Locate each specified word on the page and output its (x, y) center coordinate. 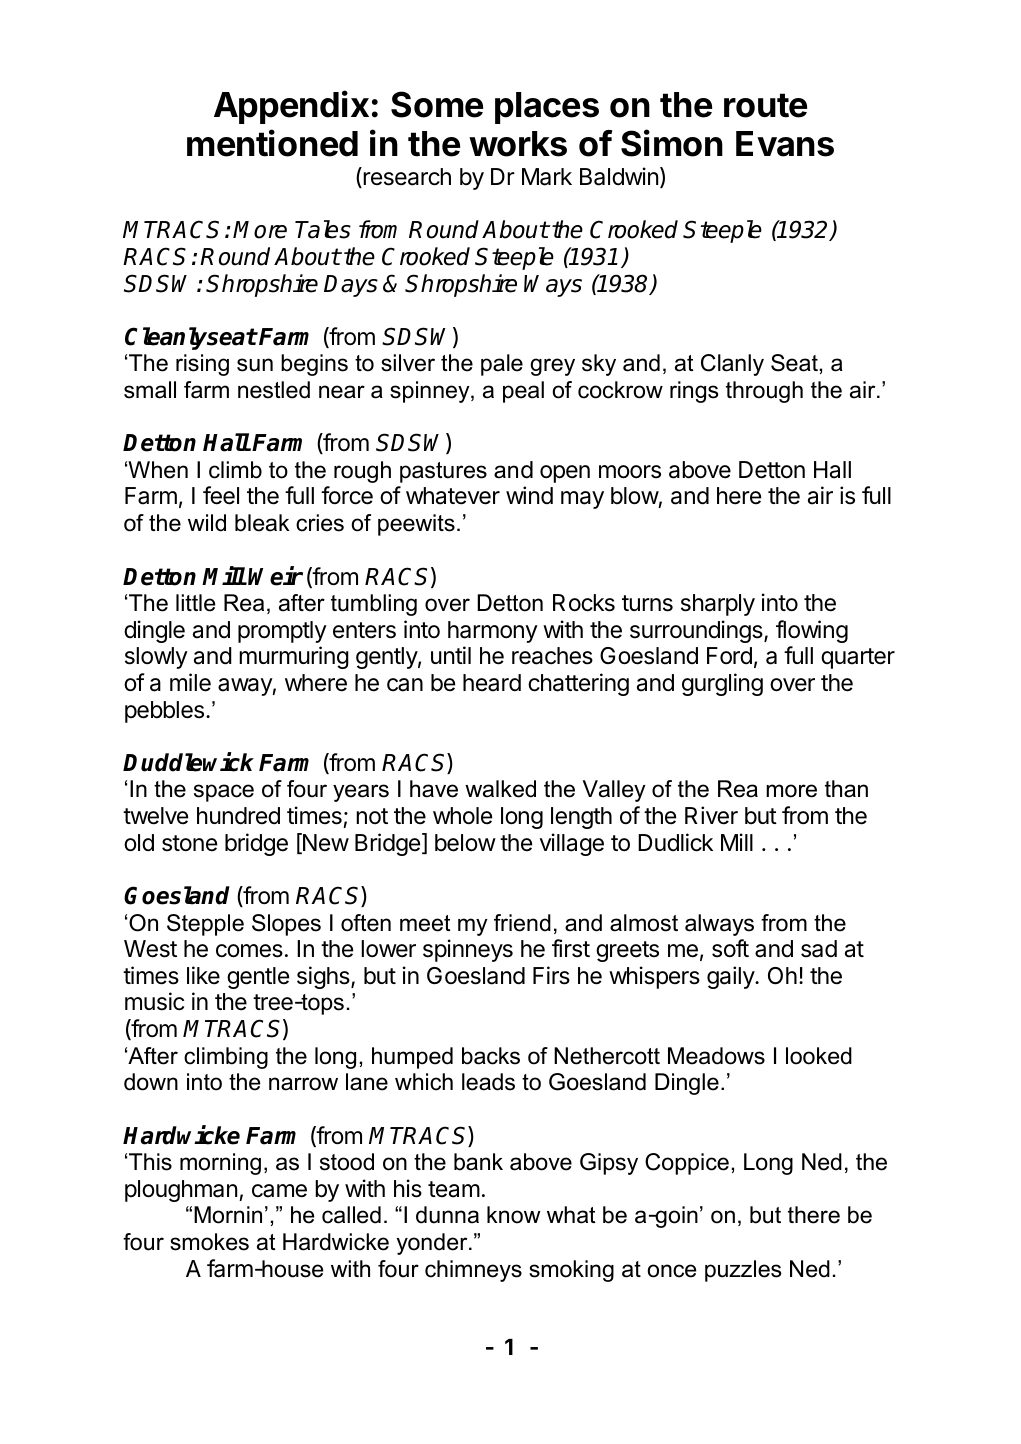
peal (523, 392)
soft (730, 948)
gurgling (722, 684)
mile (190, 682)
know (514, 1215)
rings (694, 392)
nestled (274, 390)
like (203, 975)
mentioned (272, 143)
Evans (785, 144)
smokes (209, 1242)
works (518, 144)
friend (522, 923)
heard (492, 683)
